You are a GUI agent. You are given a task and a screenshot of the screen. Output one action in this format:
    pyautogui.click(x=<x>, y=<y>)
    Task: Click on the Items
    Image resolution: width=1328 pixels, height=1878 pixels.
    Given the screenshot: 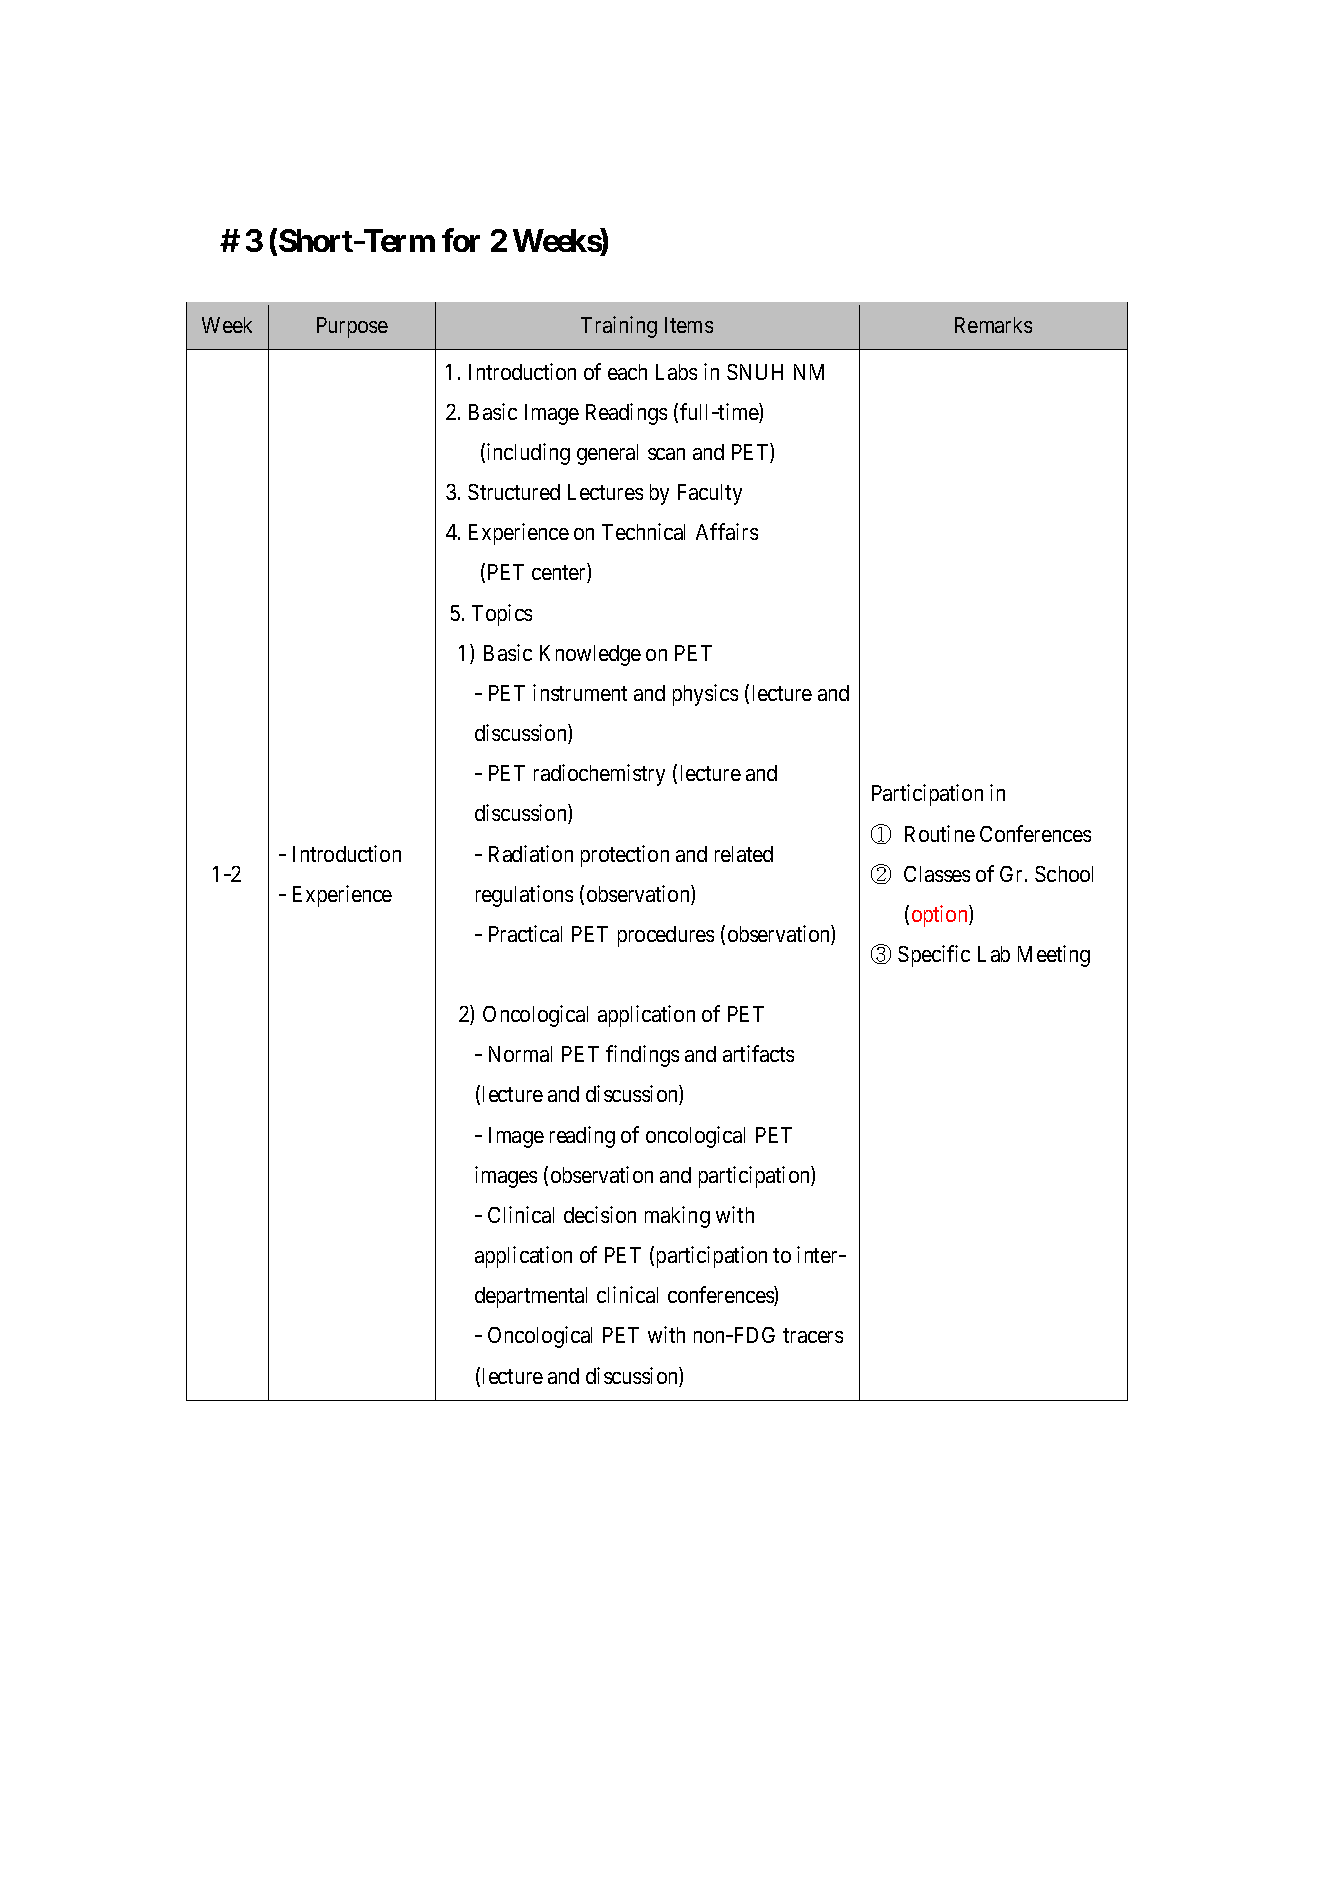 What is the action you would take?
    pyautogui.click(x=689, y=325)
